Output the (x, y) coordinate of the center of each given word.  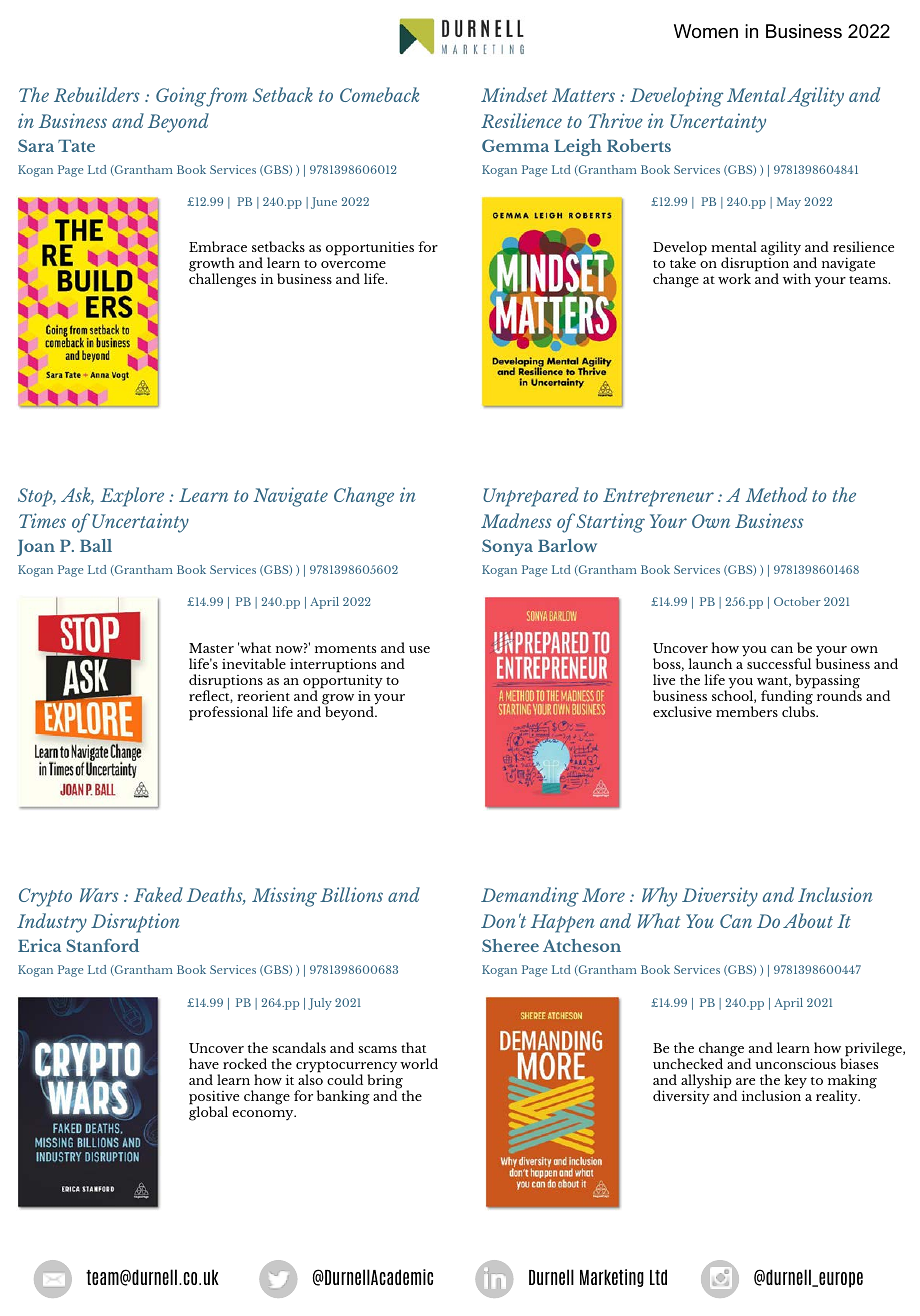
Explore (132, 497)
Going (181, 97)
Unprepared (531, 497)
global (208, 1112)
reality (838, 1097)
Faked (158, 894)
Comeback (379, 94)
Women (706, 31)
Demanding (530, 897)
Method (776, 494)
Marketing (612, 1278)
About (808, 920)
